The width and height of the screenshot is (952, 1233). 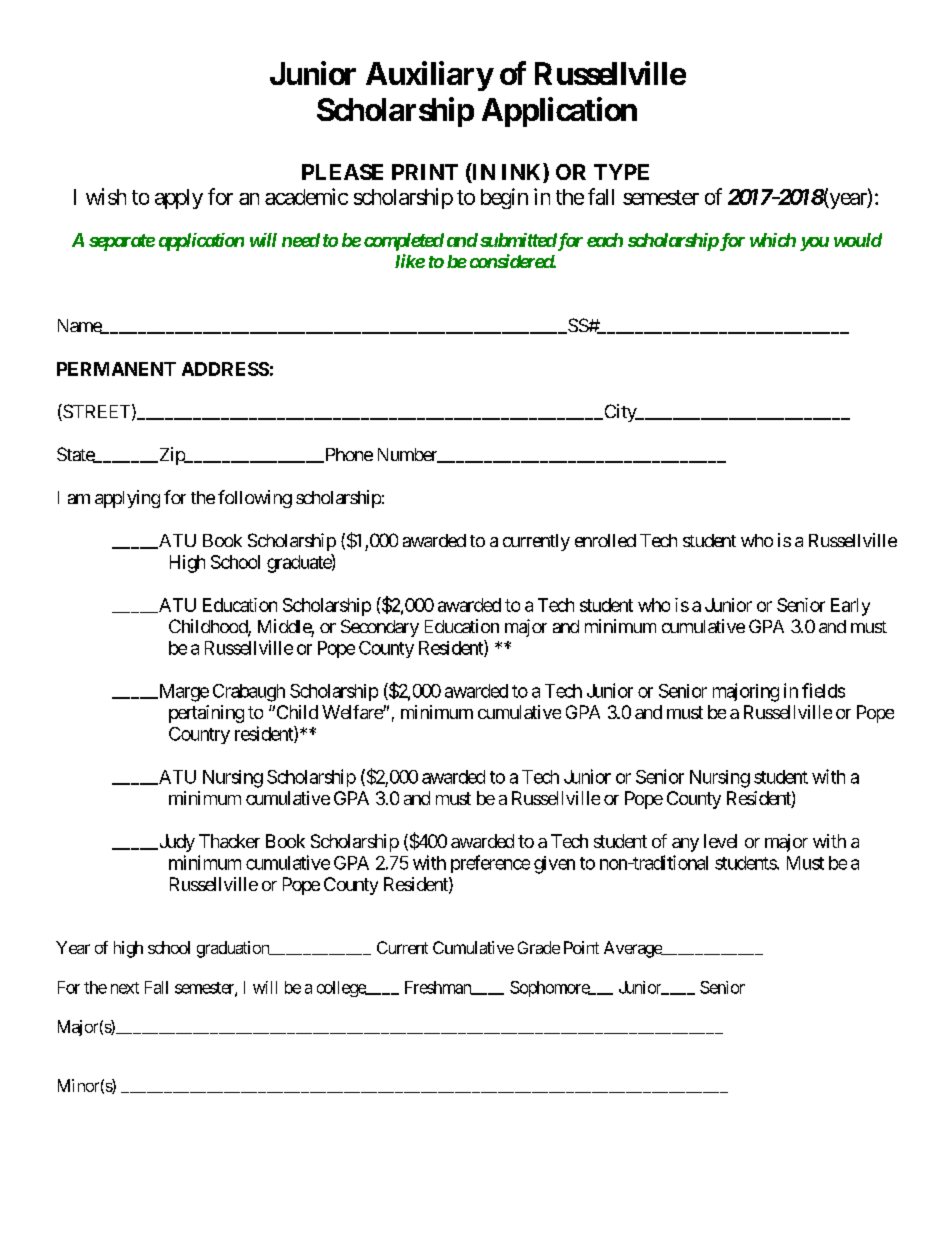 I want to click on Auxiliary, so click(x=429, y=76).
